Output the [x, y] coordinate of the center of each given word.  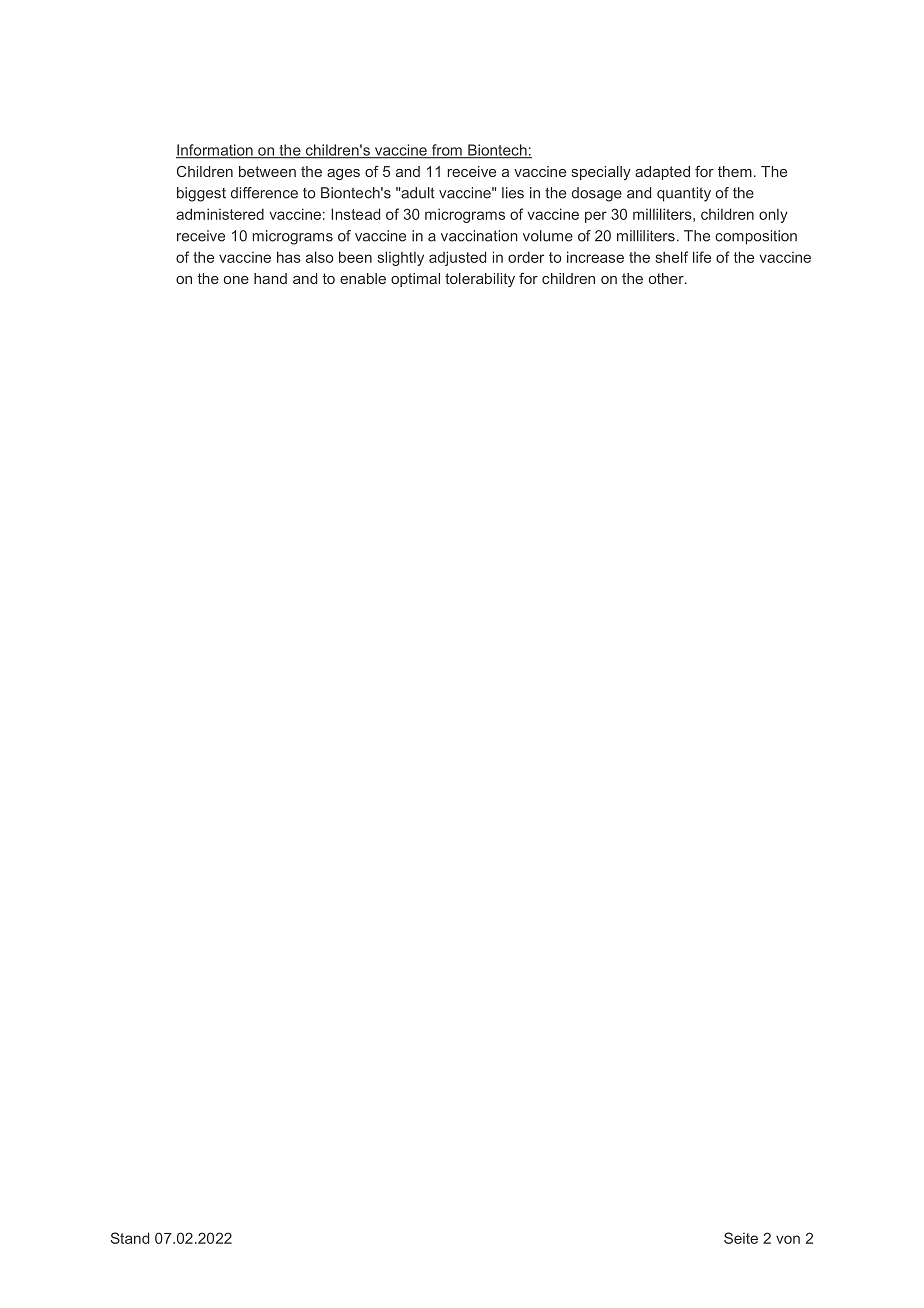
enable [363, 278]
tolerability [480, 280]
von [788, 1239]
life [702, 257]
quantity [684, 194]
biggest [201, 194]
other [667, 278]
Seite [741, 1238]
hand [270, 278]
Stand [130, 1238]
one [236, 280]
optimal [415, 280]
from [446, 151]
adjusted [457, 258]
